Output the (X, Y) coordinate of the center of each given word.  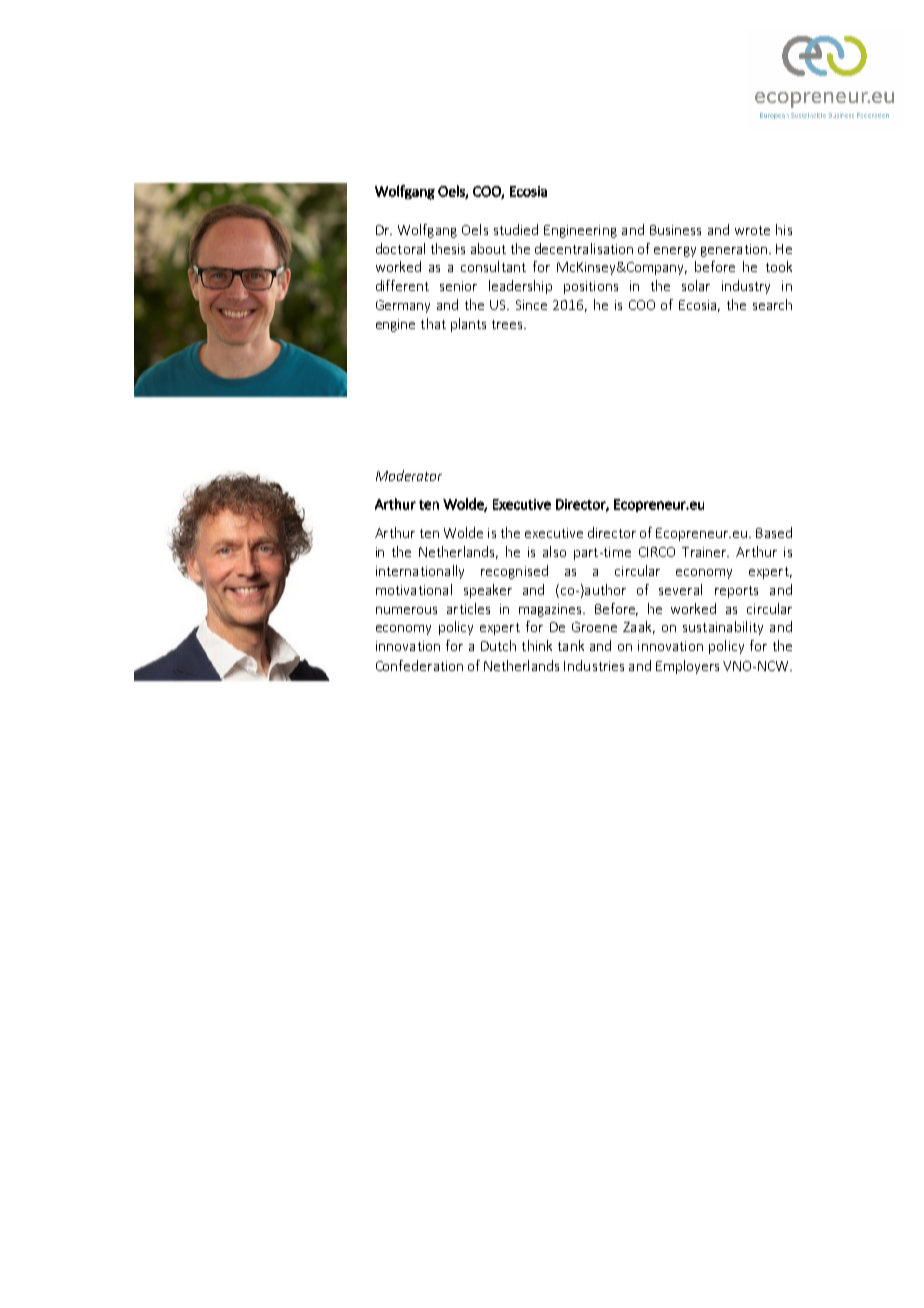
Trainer (705, 552)
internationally (420, 572)
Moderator (409, 475)
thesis (448, 248)
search (772, 304)
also (554, 551)
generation (735, 250)
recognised (514, 572)
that (433, 323)
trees (508, 324)
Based (774, 532)
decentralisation (584, 248)
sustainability (723, 628)
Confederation (419, 665)
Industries (594, 665)
